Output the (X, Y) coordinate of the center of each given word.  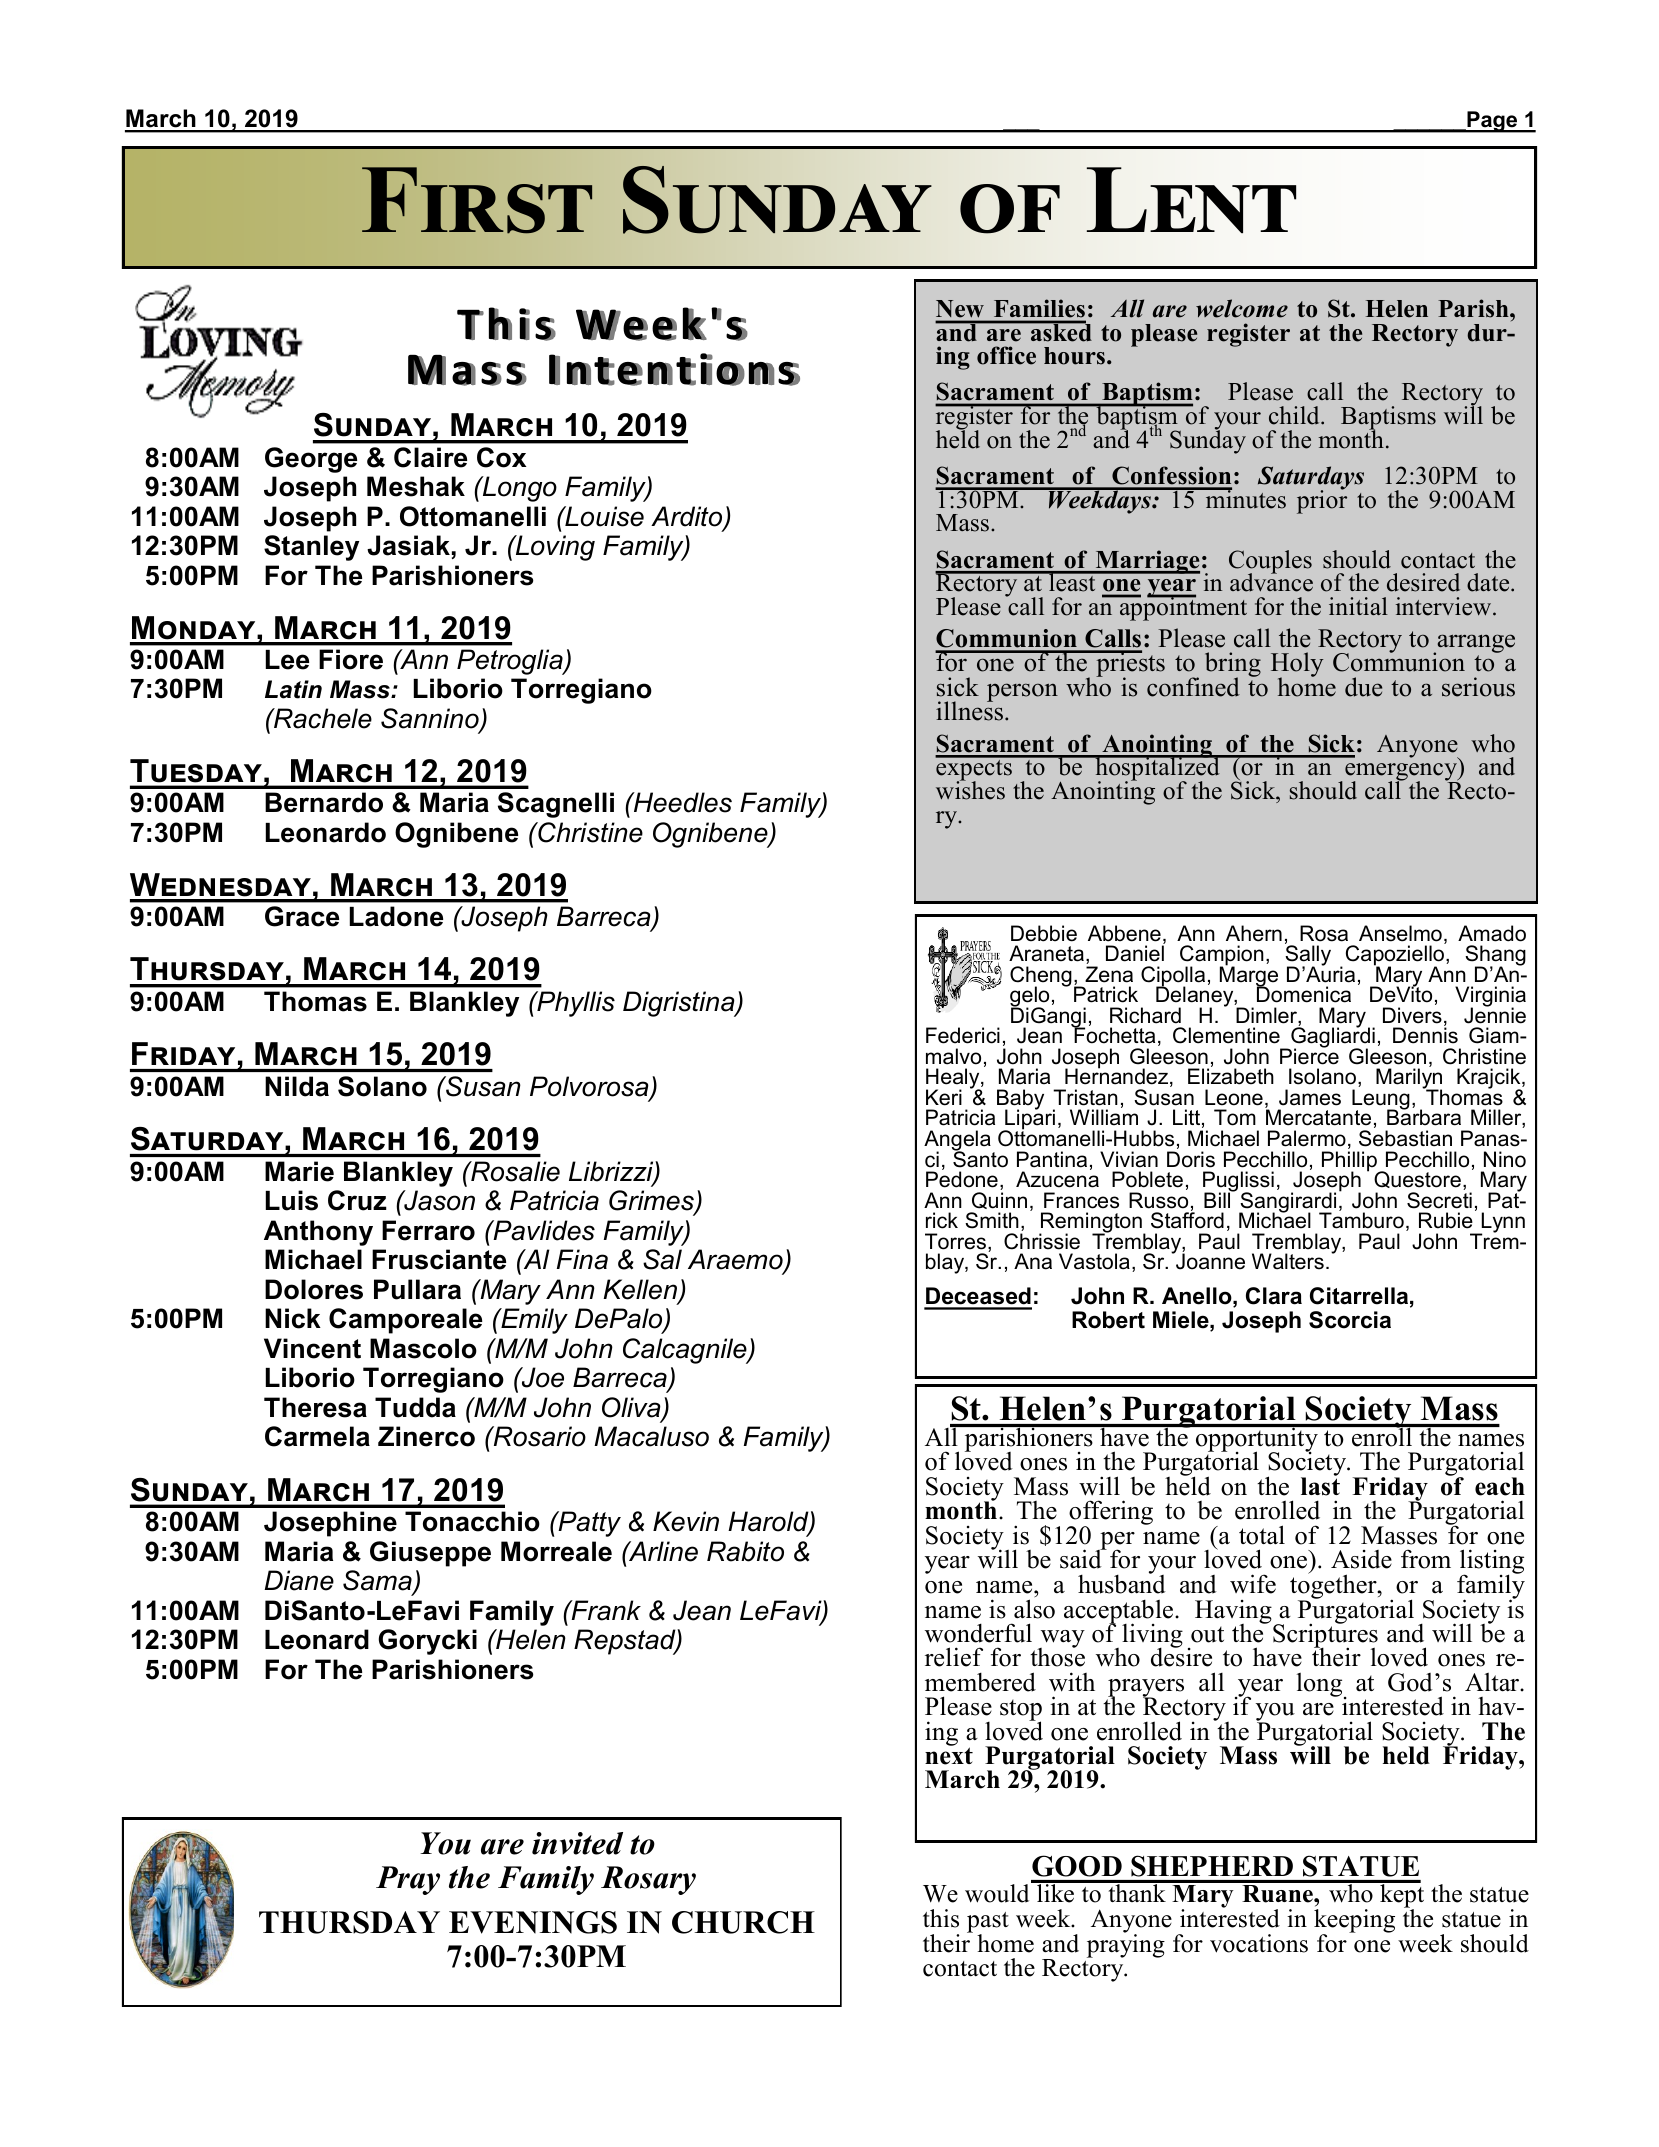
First (477, 200)
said (1082, 1558)
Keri (944, 1097)
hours (1076, 356)
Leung (1381, 1100)
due (1363, 687)
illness (971, 710)
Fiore (351, 659)
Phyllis (575, 1004)
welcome (1242, 308)
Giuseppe (430, 1554)
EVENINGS (533, 1922)
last (1320, 1485)
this (941, 1918)
